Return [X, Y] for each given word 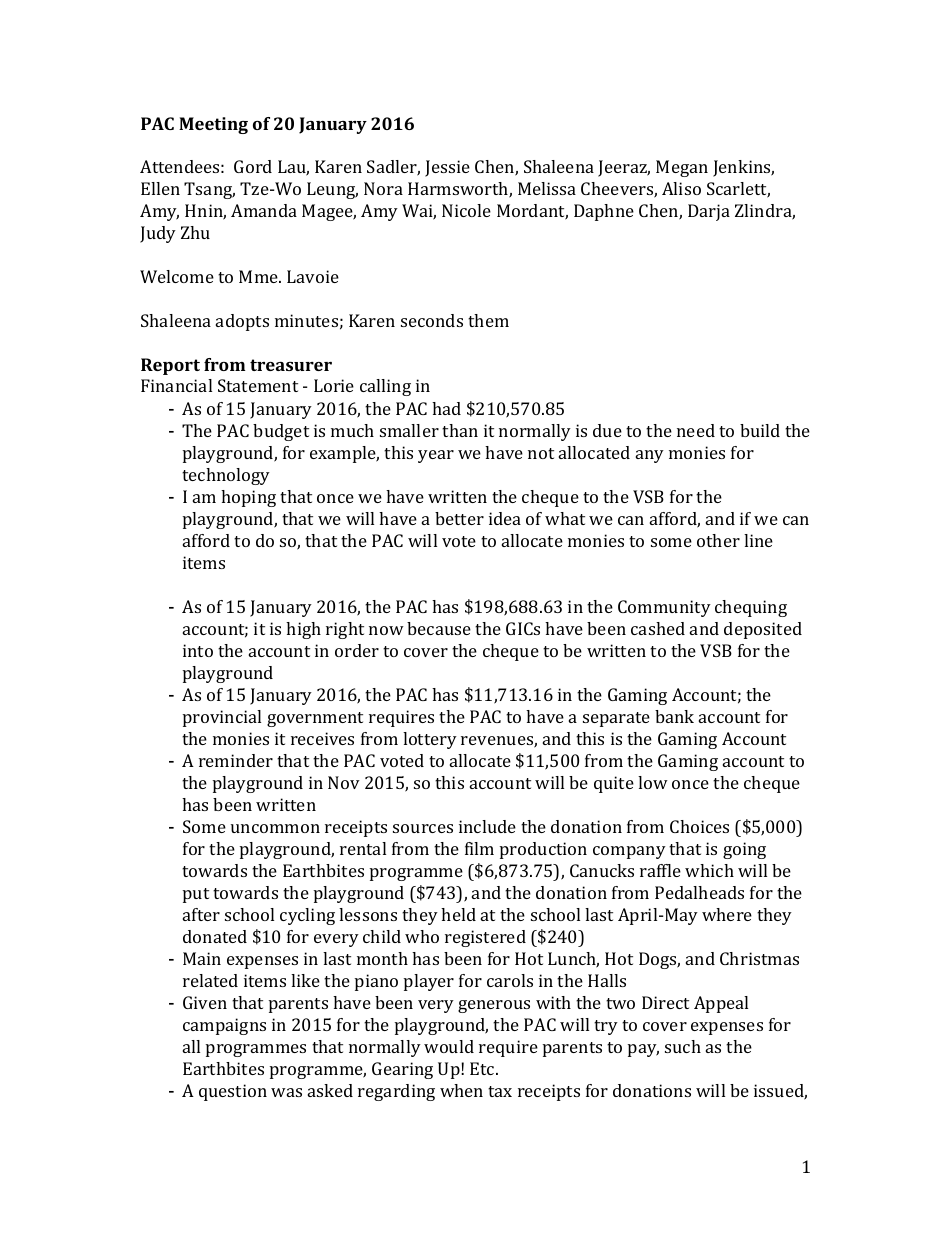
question [233, 1092]
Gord [253, 166]
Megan [682, 168]
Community [664, 608]
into [198, 650]
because [439, 628]
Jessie [447, 168]
